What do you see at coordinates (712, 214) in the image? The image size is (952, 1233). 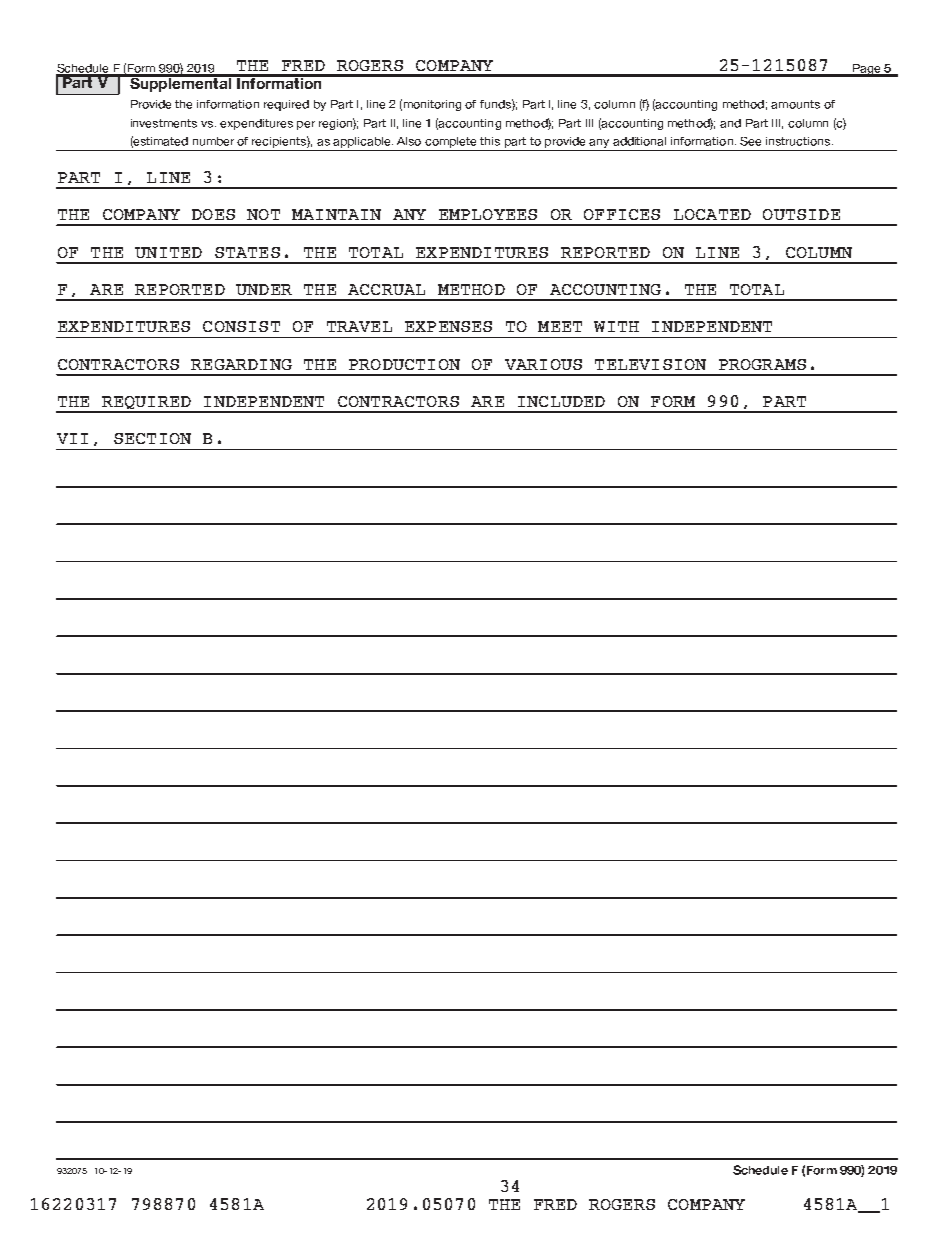 I see `LOCATED` at bounding box center [712, 214].
